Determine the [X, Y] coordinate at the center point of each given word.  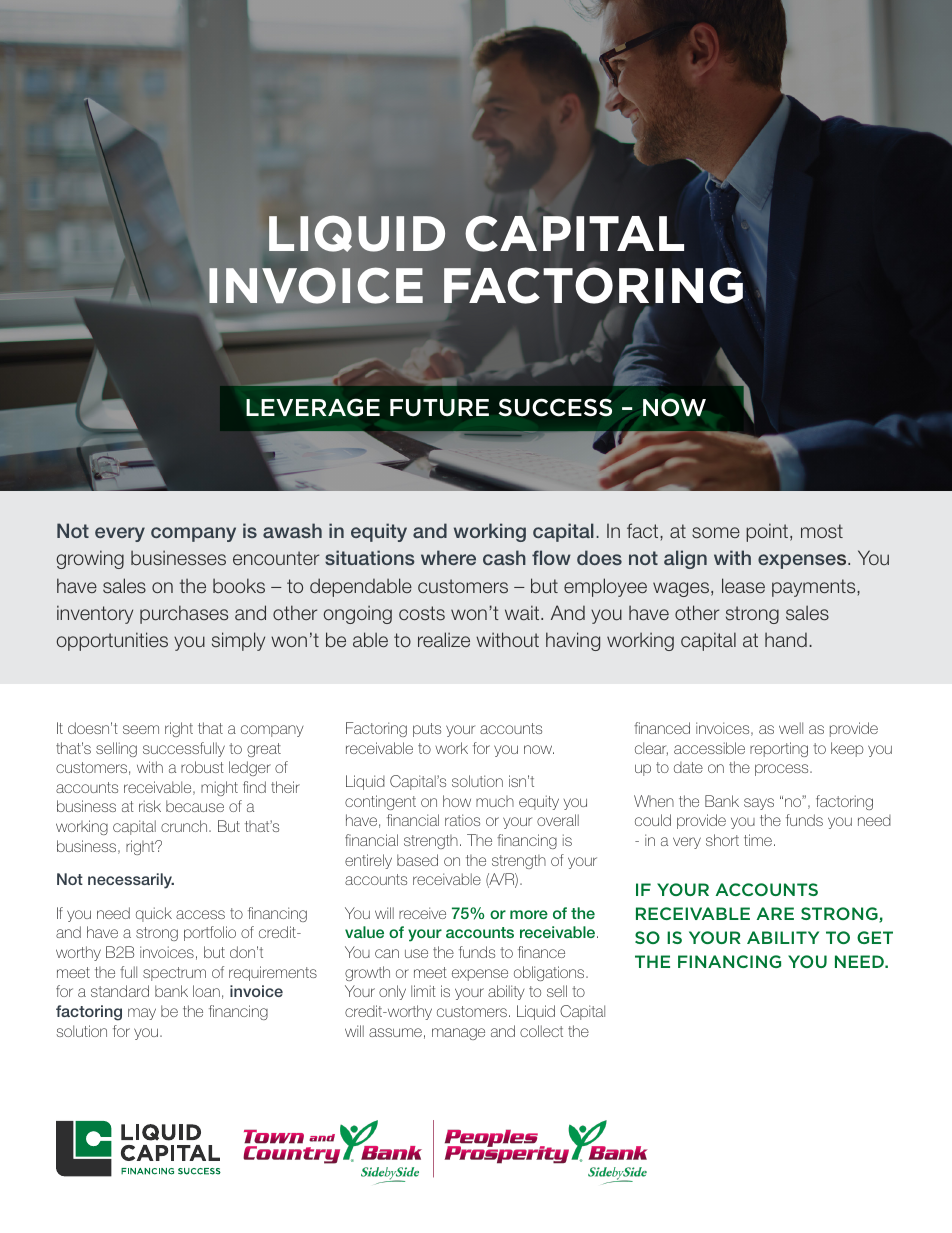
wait [523, 613]
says [759, 804]
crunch [185, 826]
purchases [184, 614]
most [822, 531]
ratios [462, 820]
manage [458, 1034]
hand [786, 640]
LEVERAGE [313, 408]
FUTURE [439, 408]
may [142, 1014]
